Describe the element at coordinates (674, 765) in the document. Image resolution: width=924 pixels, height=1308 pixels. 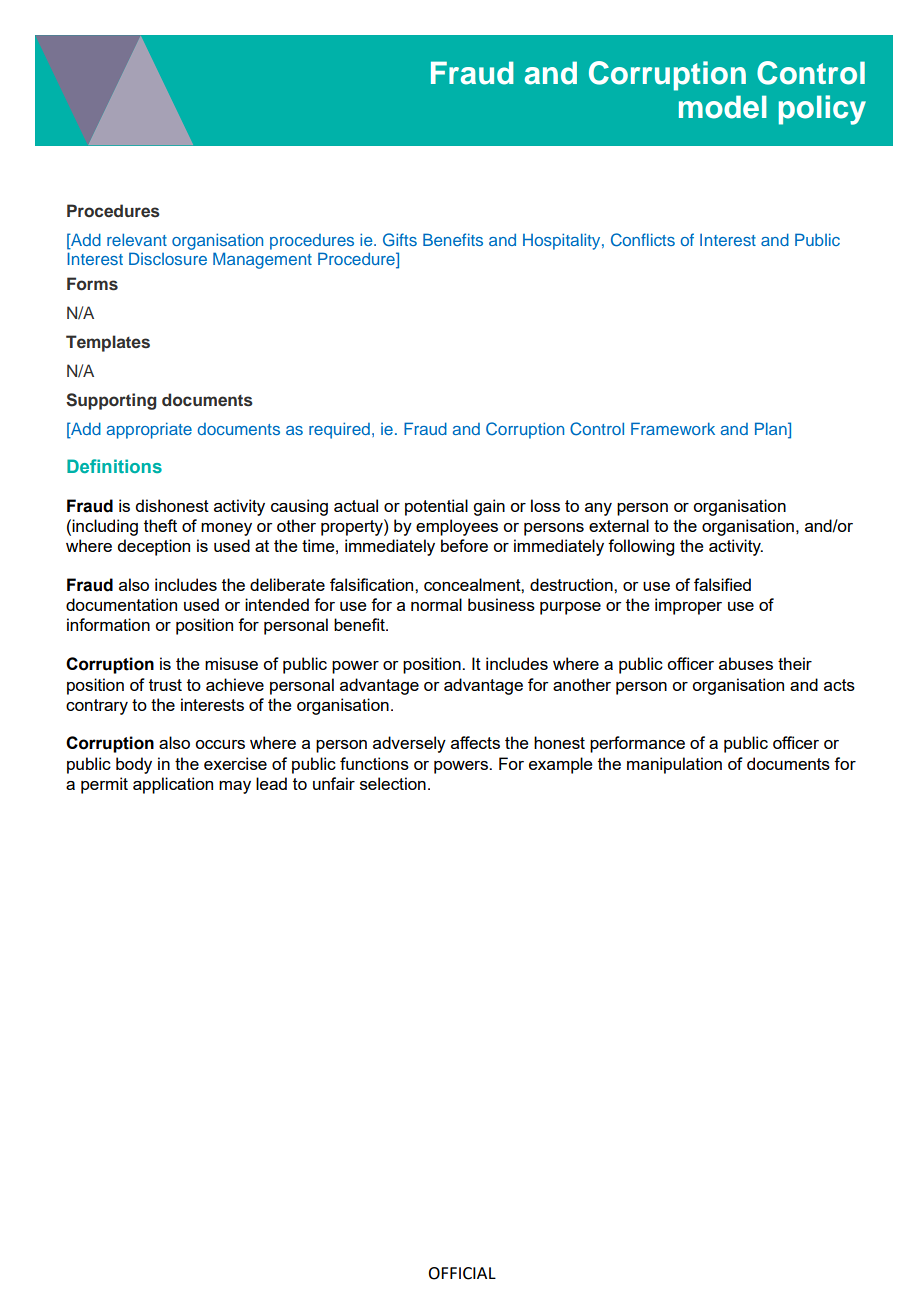
I see `manipulation` at that location.
